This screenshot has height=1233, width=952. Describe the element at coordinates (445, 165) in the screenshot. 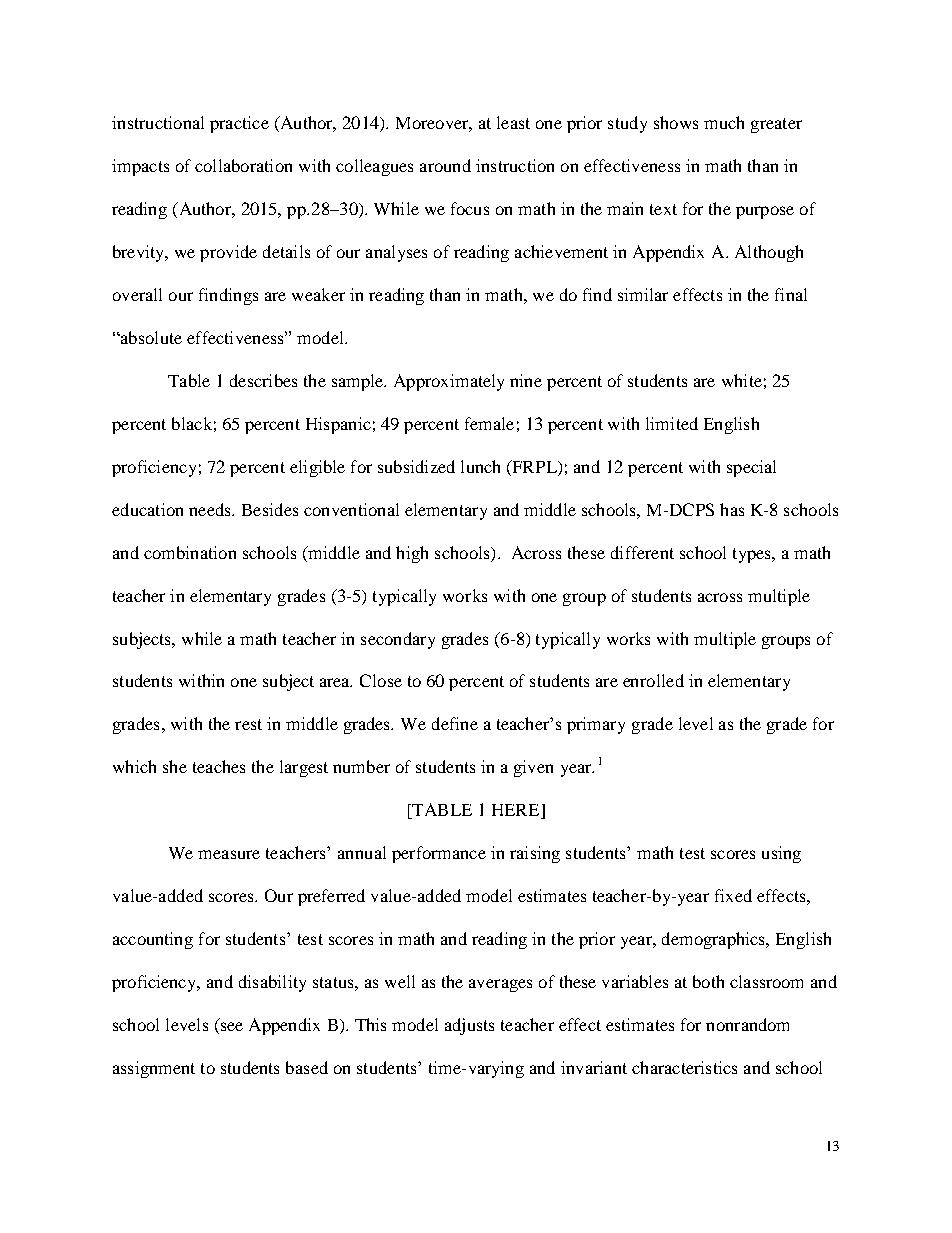

I see `around` at that location.
